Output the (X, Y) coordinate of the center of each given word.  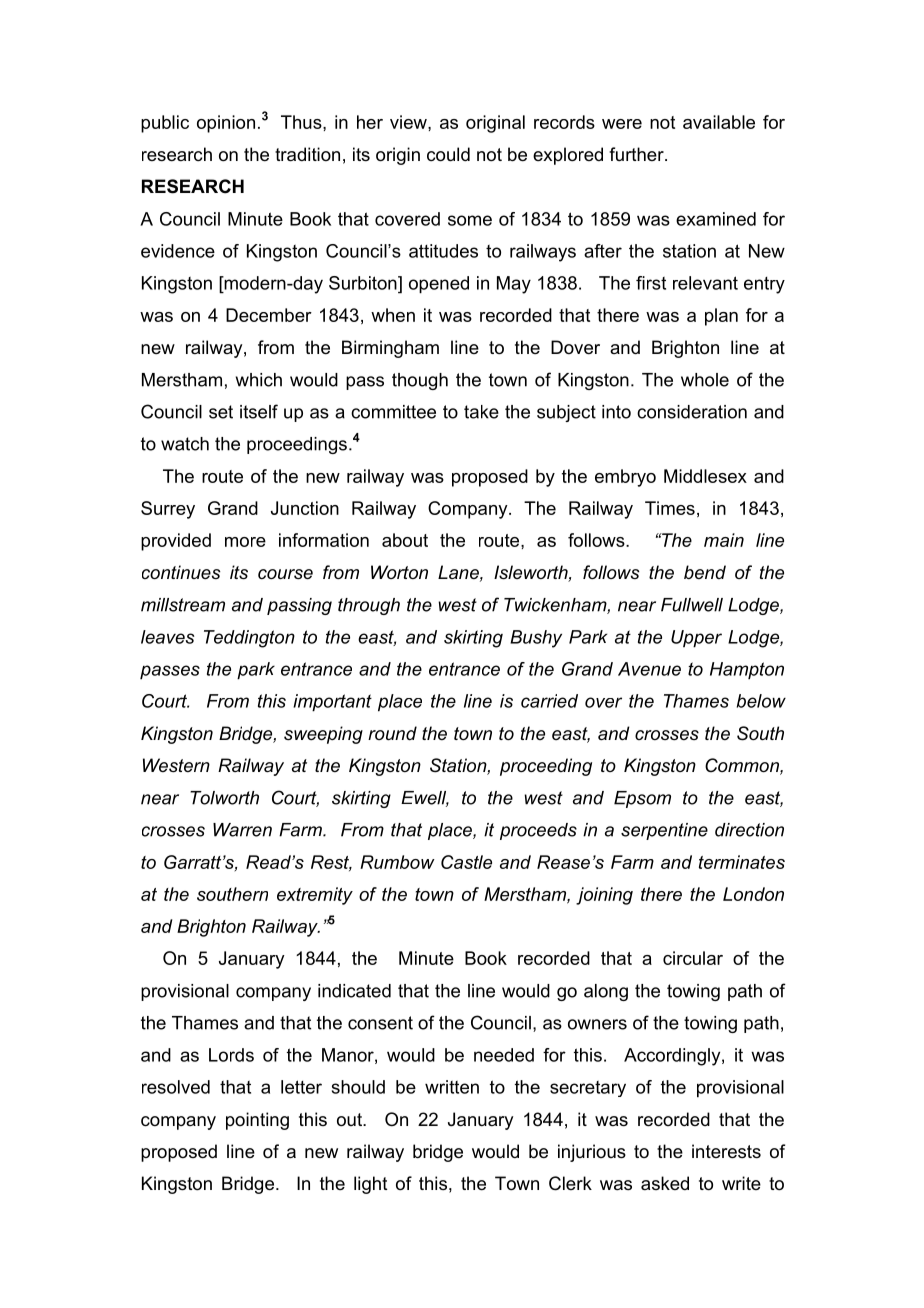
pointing (257, 1121)
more (245, 542)
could (448, 154)
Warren (242, 830)
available (719, 122)
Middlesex (705, 476)
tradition (307, 154)
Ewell (425, 799)
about (405, 540)
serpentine (664, 831)
